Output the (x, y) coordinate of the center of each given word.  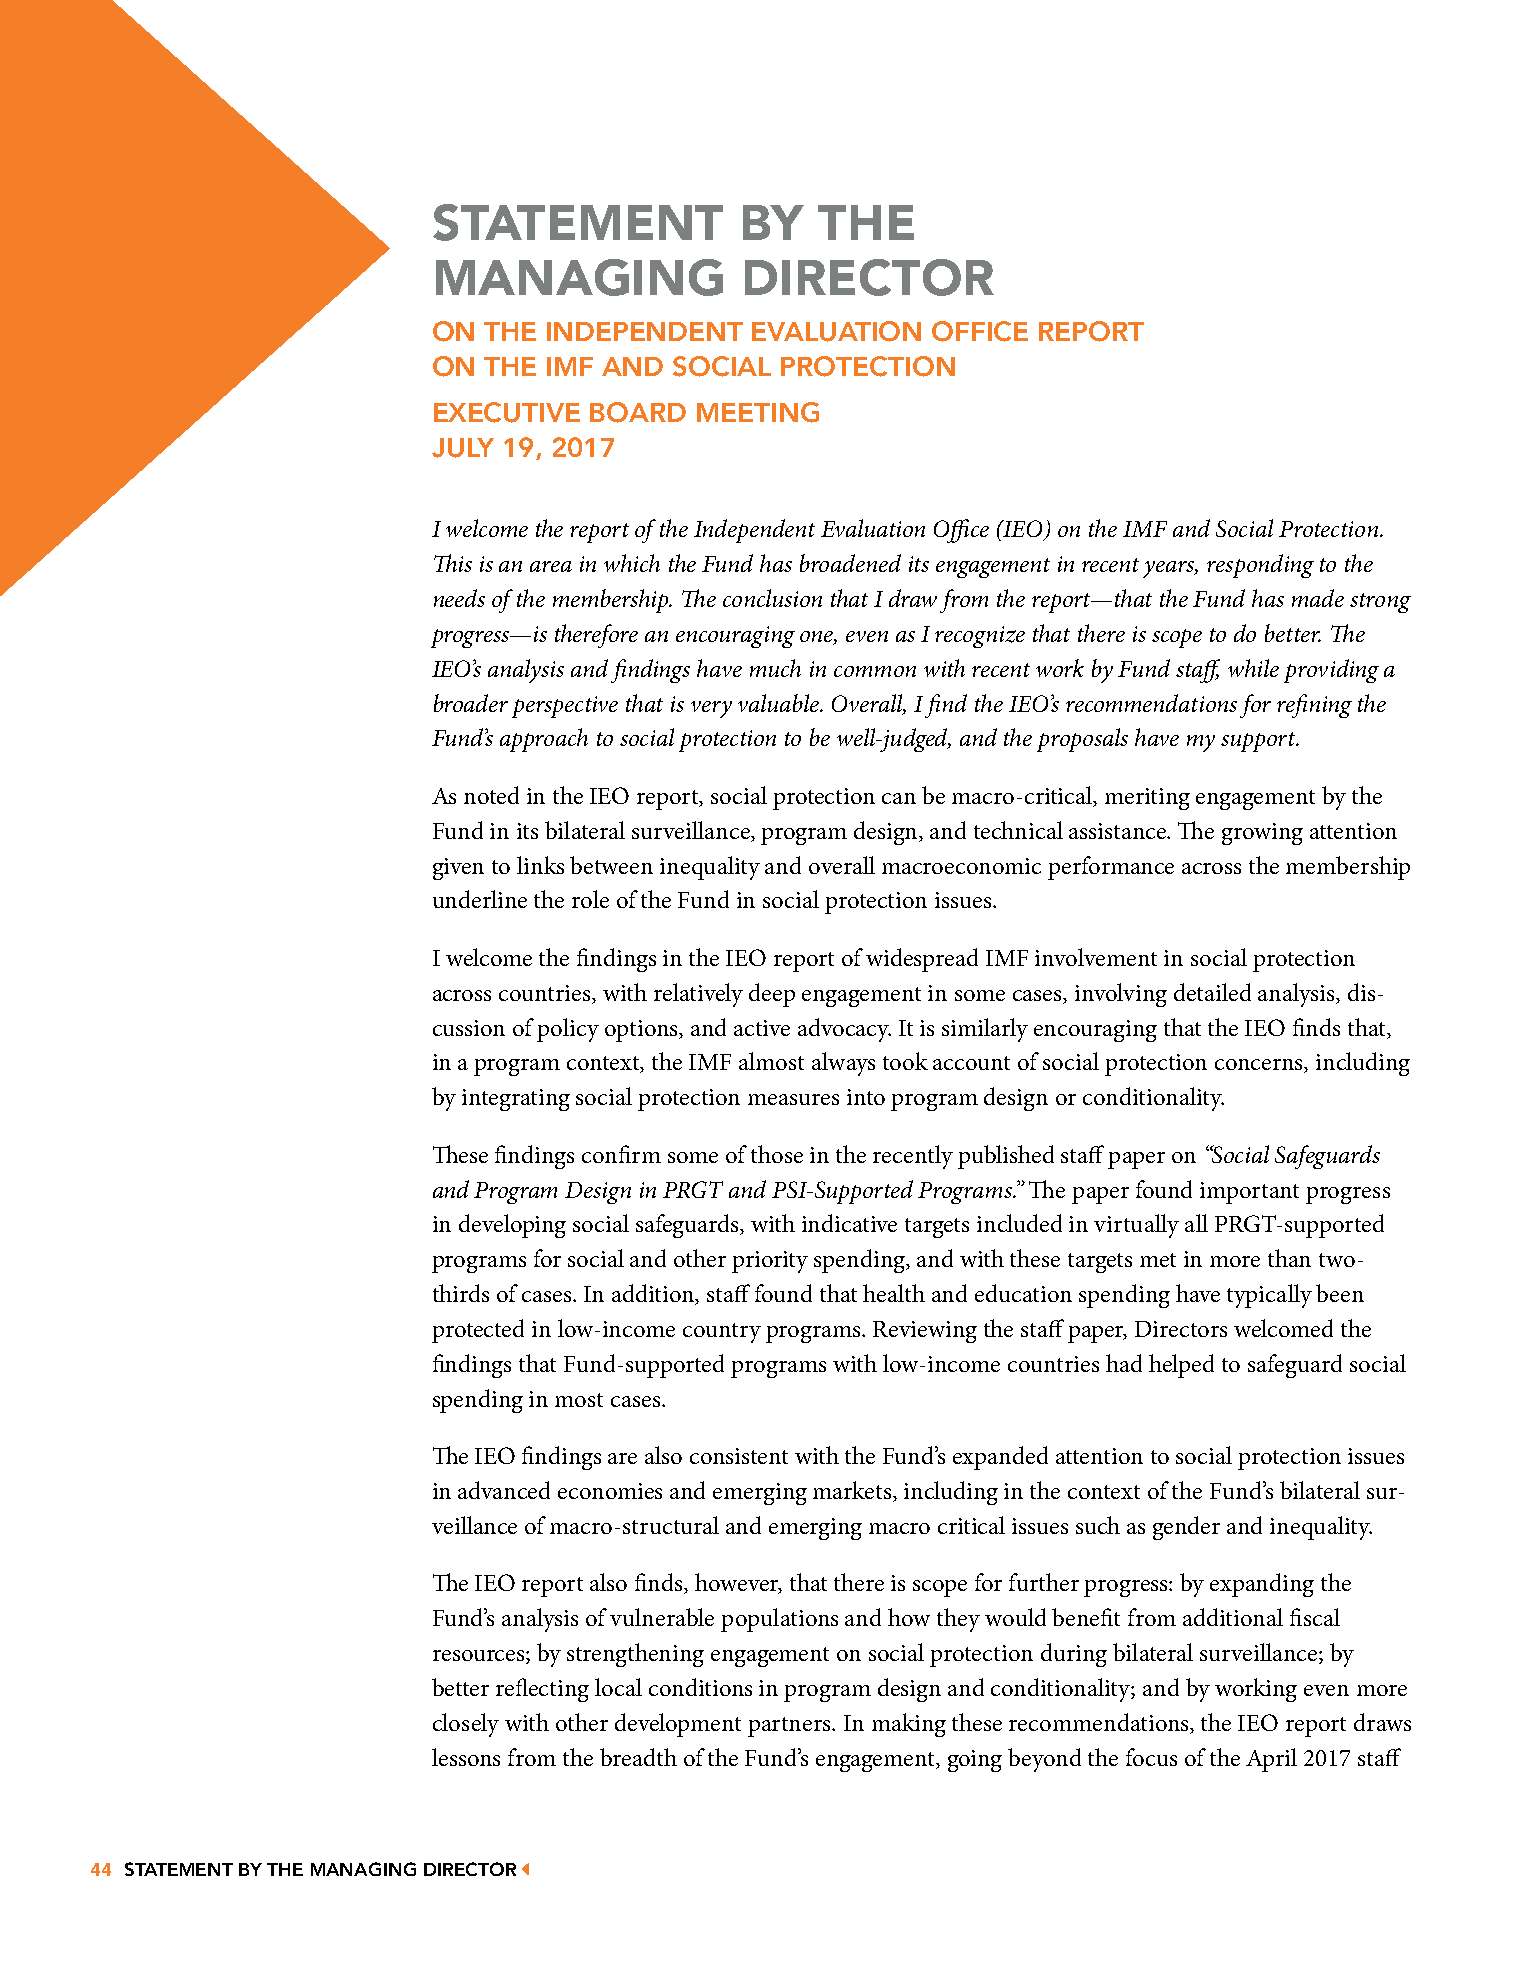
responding (1260, 566)
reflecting (542, 1690)
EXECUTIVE (507, 412)
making (909, 1725)
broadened (850, 563)
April (1271, 1760)
